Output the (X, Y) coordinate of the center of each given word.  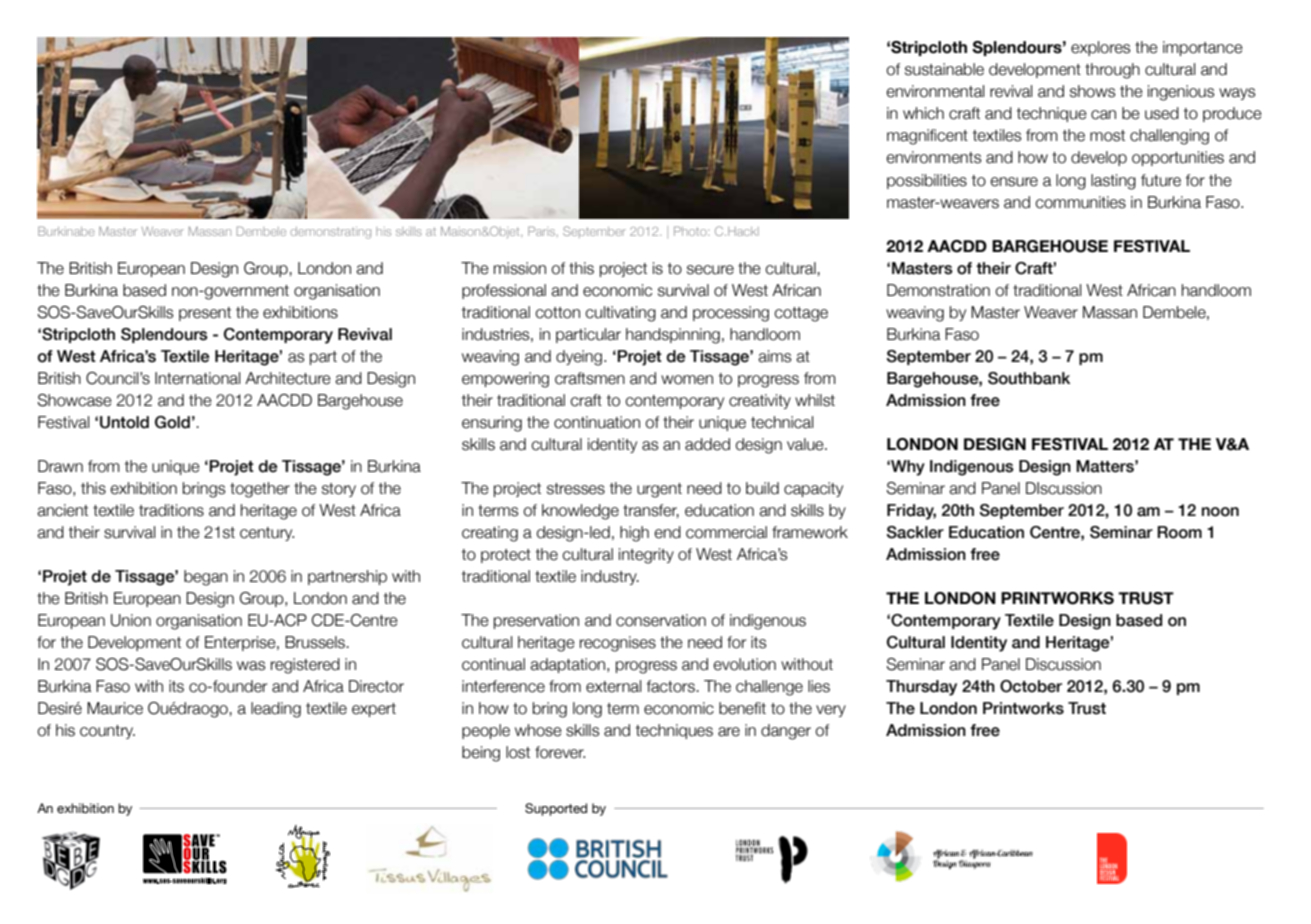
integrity (646, 556)
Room (1179, 532)
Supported (556, 809)
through (1112, 71)
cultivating (620, 314)
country (107, 732)
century (267, 534)
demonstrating (330, 233)
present (205, 314)
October (1031, 686)
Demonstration (938, 290)
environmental (935, 91)
